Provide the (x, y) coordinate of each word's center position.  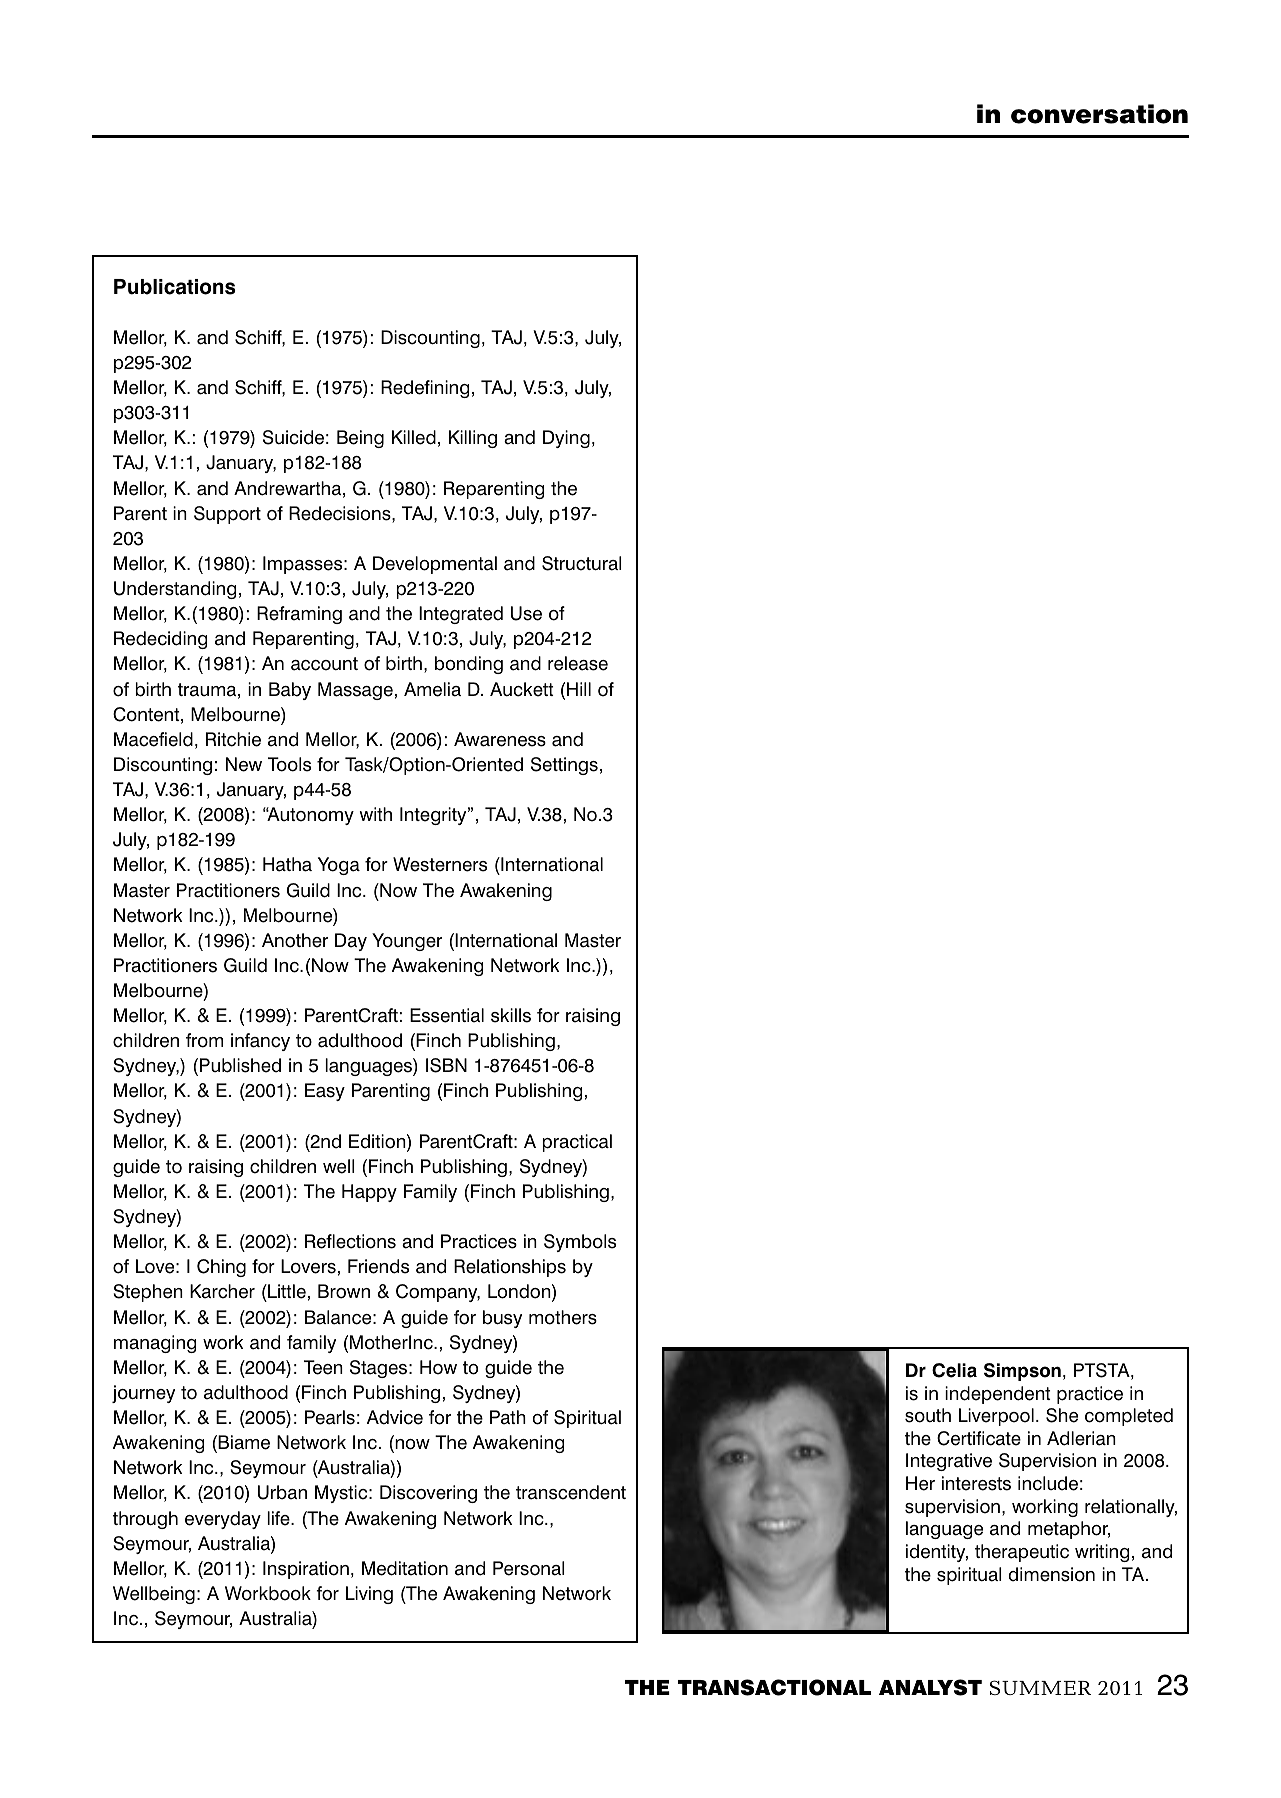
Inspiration (306, 1570)
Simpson (1022, 1372)
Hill (579, 689)
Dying (566, 439)
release (578, 663)
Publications (175, 287)
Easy (325, 1092)
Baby (290, 691)
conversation (1099, 114)
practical (577, 1143)
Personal (529, 1568)
